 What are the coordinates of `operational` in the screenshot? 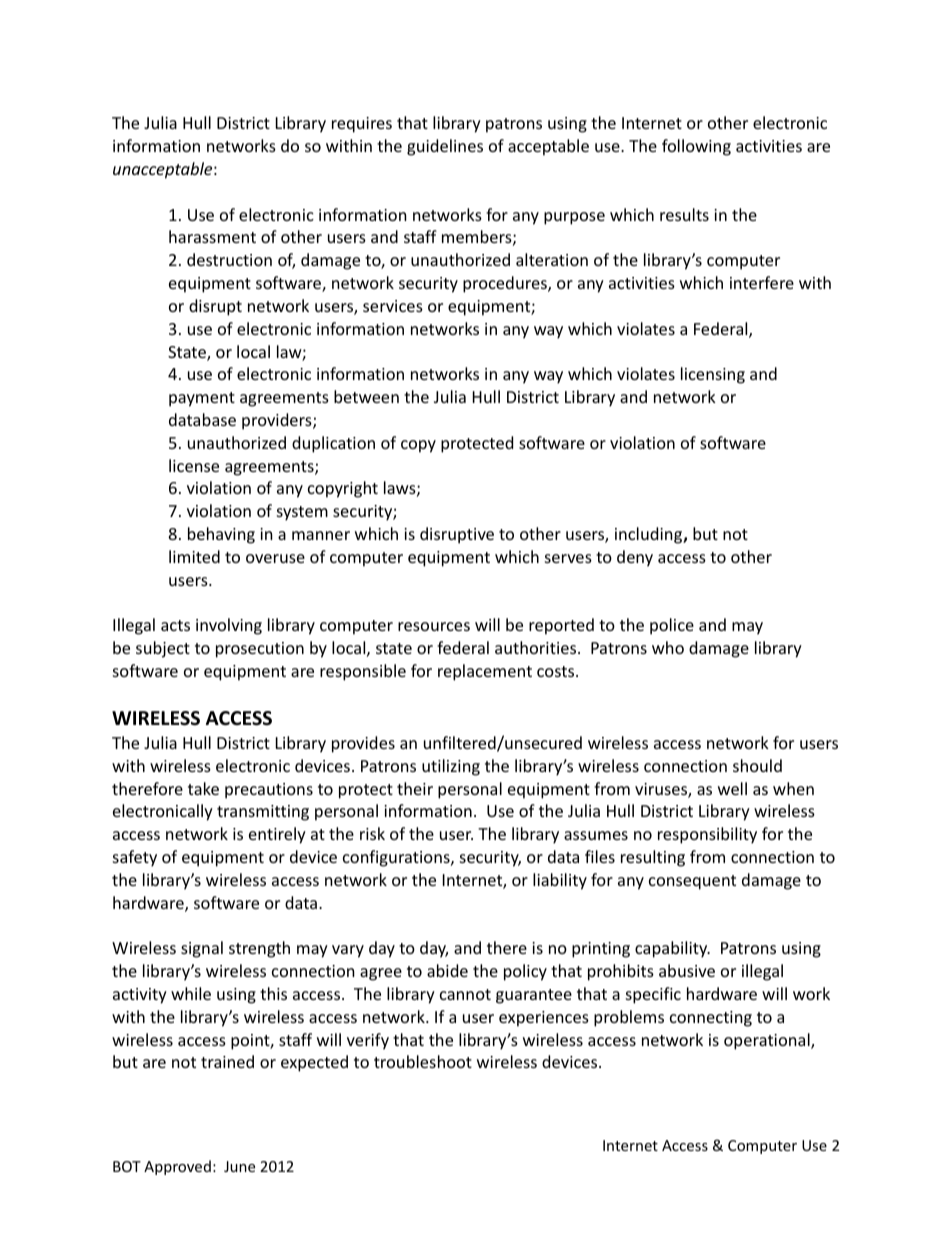 It's located at (768, 1041).
